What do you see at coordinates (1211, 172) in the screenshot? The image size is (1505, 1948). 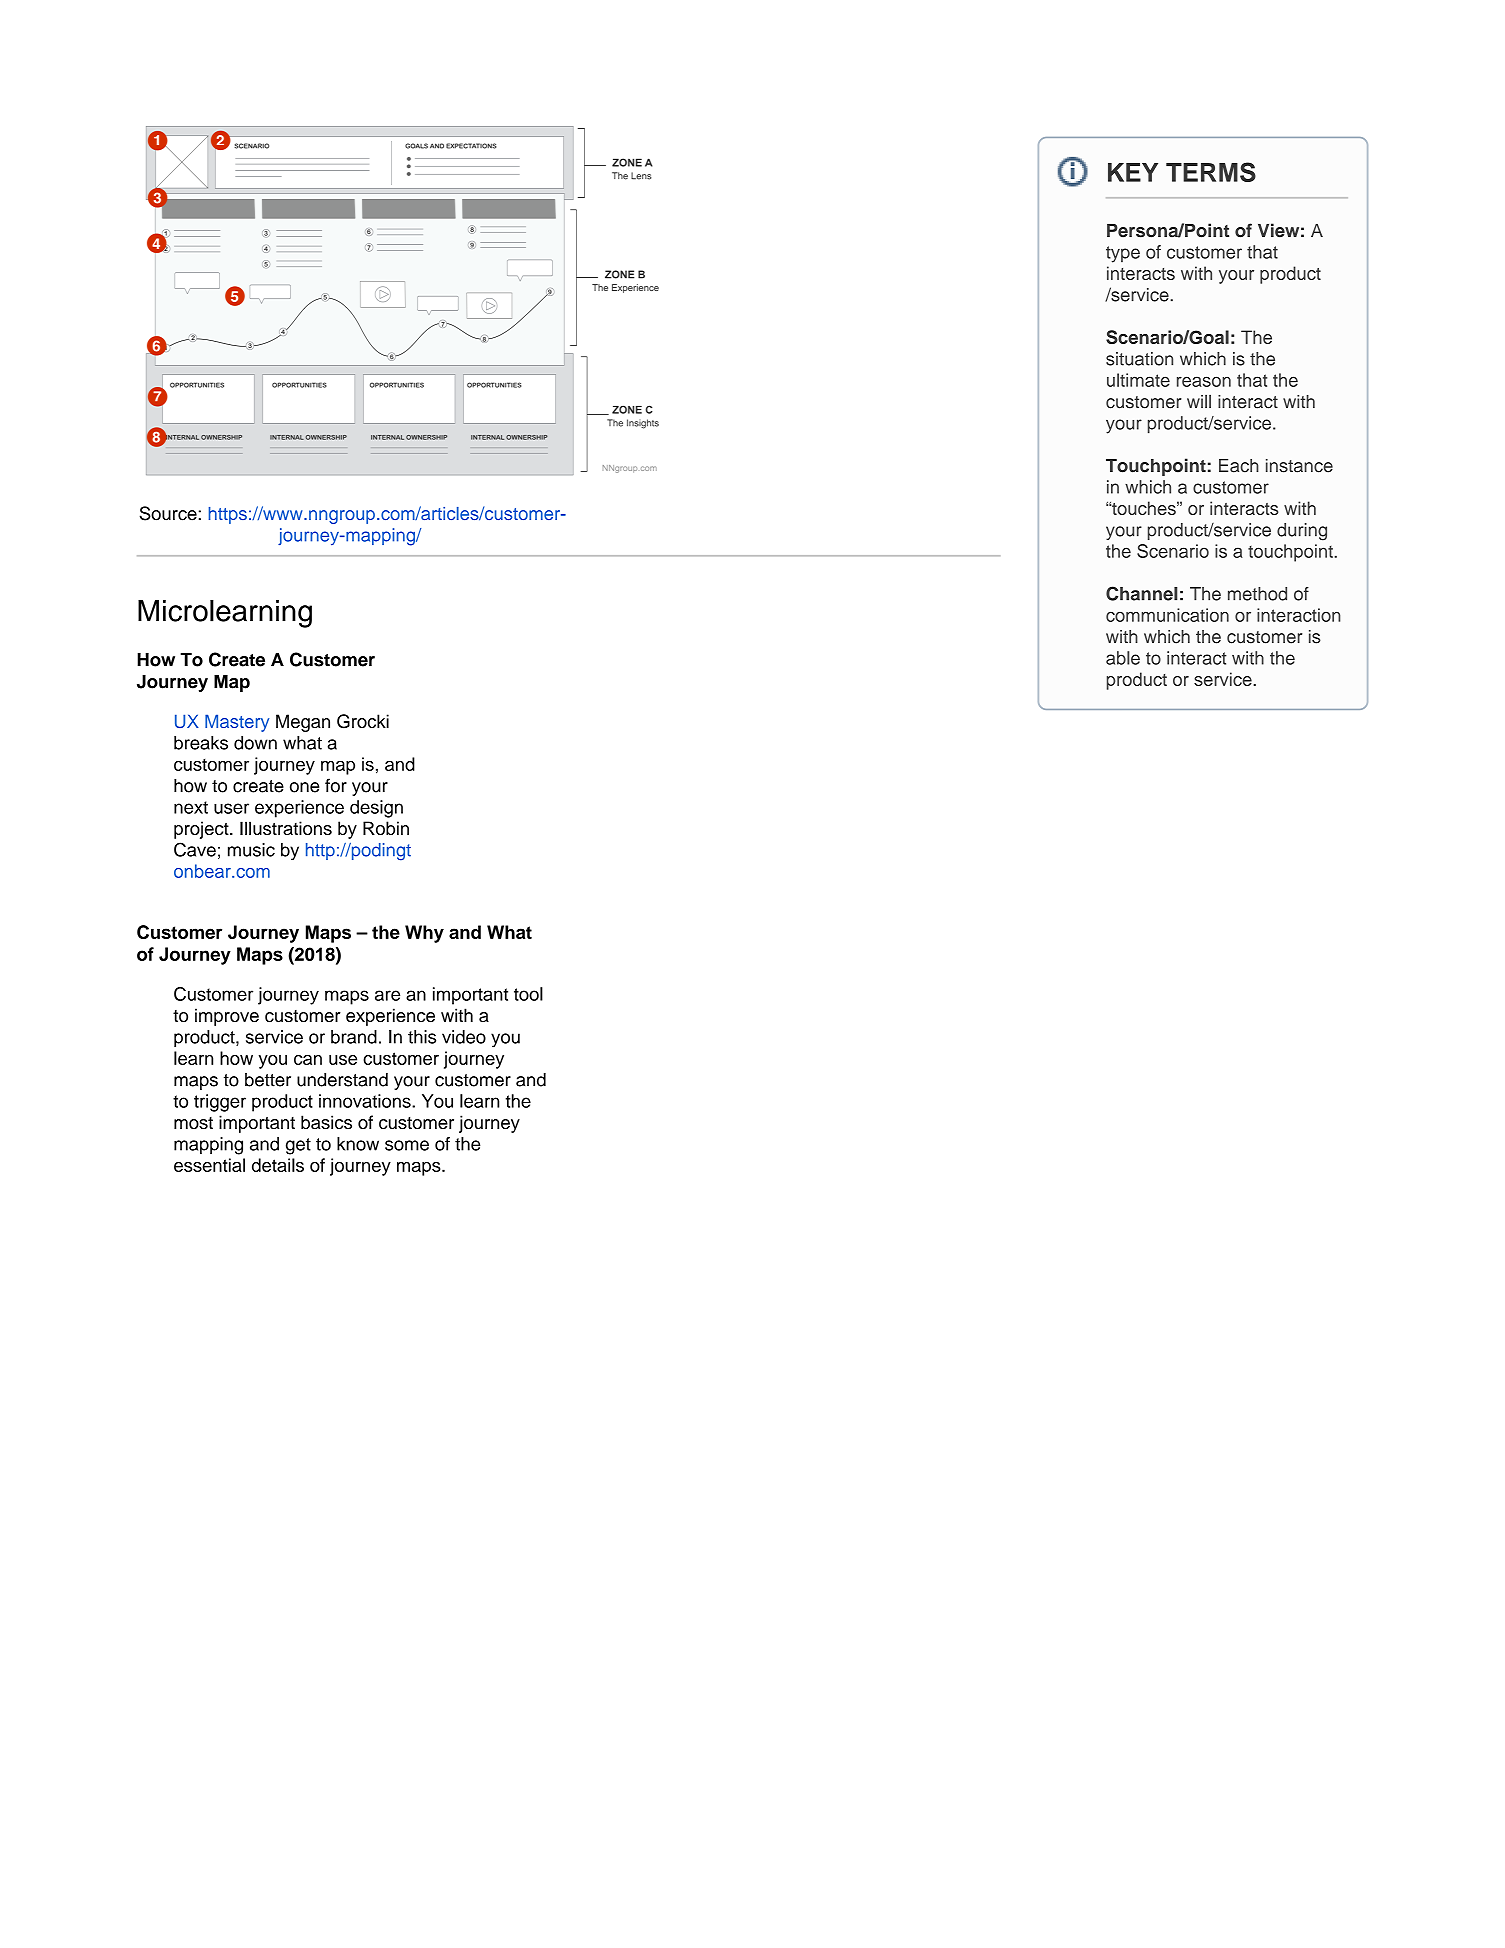 I see `TERMS` at bounding box center [1211, 172].
